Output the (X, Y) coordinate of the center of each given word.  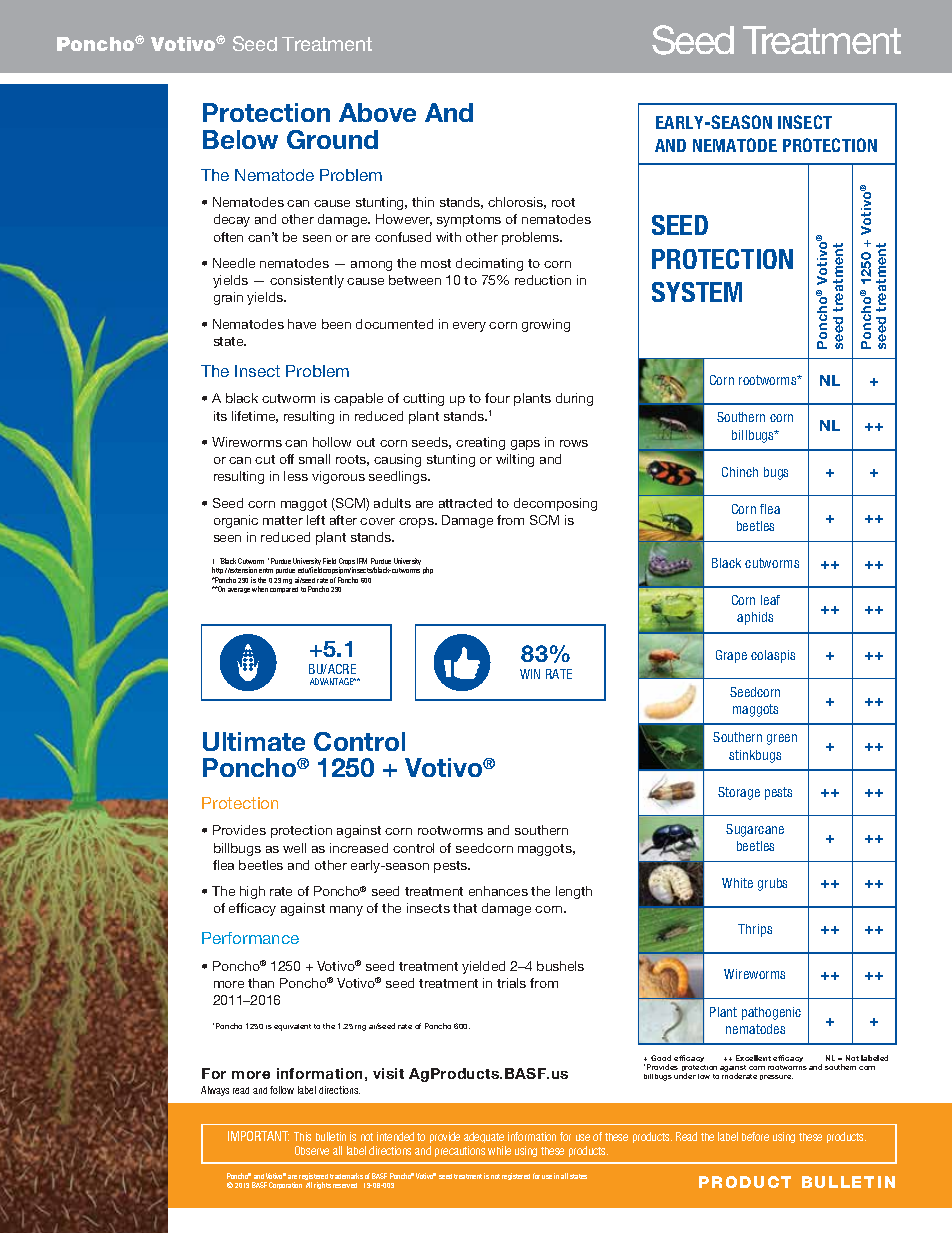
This (302, 1136)
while (499, 1150)
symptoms (469, 221)
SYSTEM (697, 292)
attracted (465, 503)
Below (240, 139)
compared (284, 590)
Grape (731, 656)
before (755, 1136)
